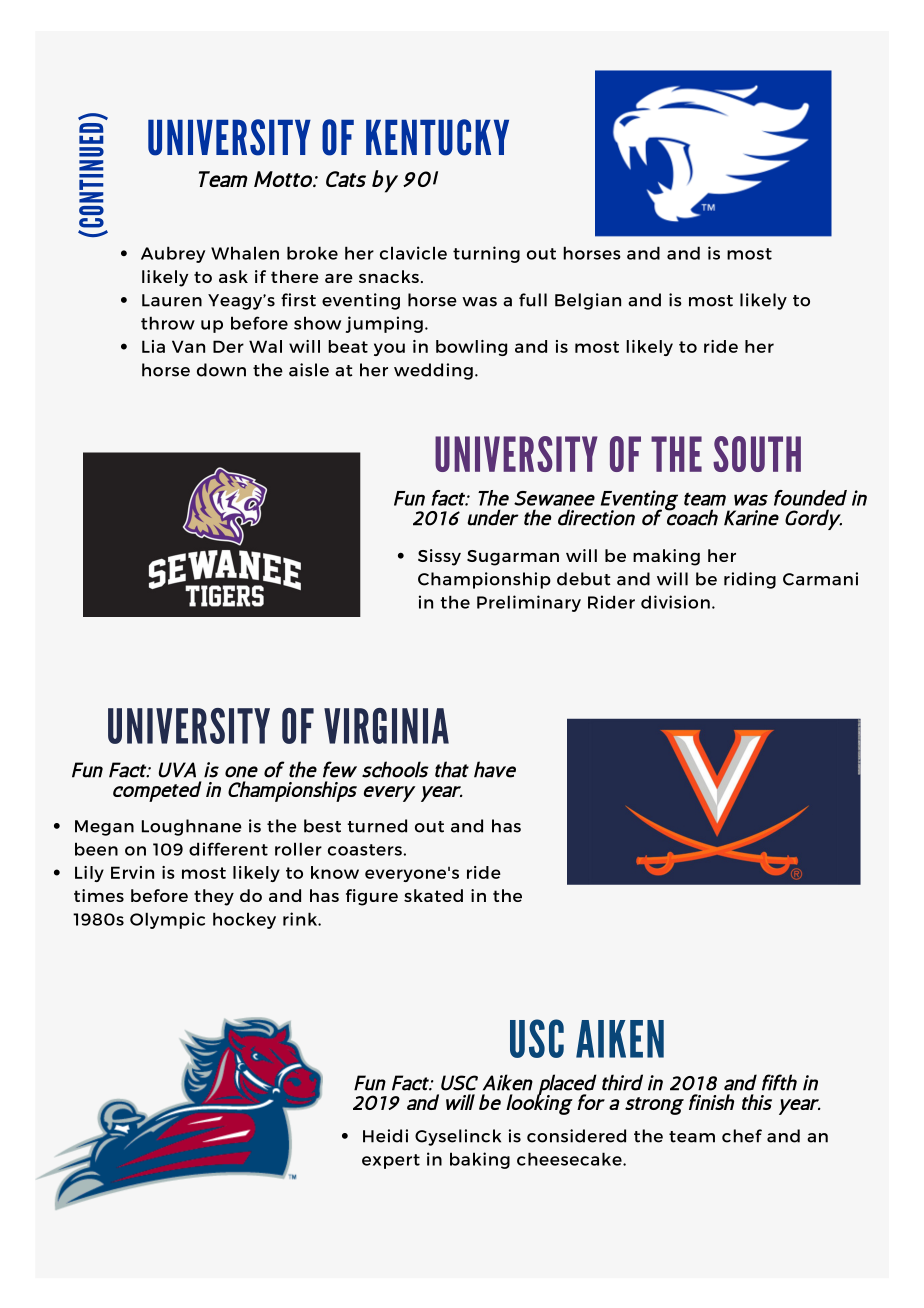  What do you see at coordinates (675, 602) in the document?
I see `division` at bounding box center [675, 602].
